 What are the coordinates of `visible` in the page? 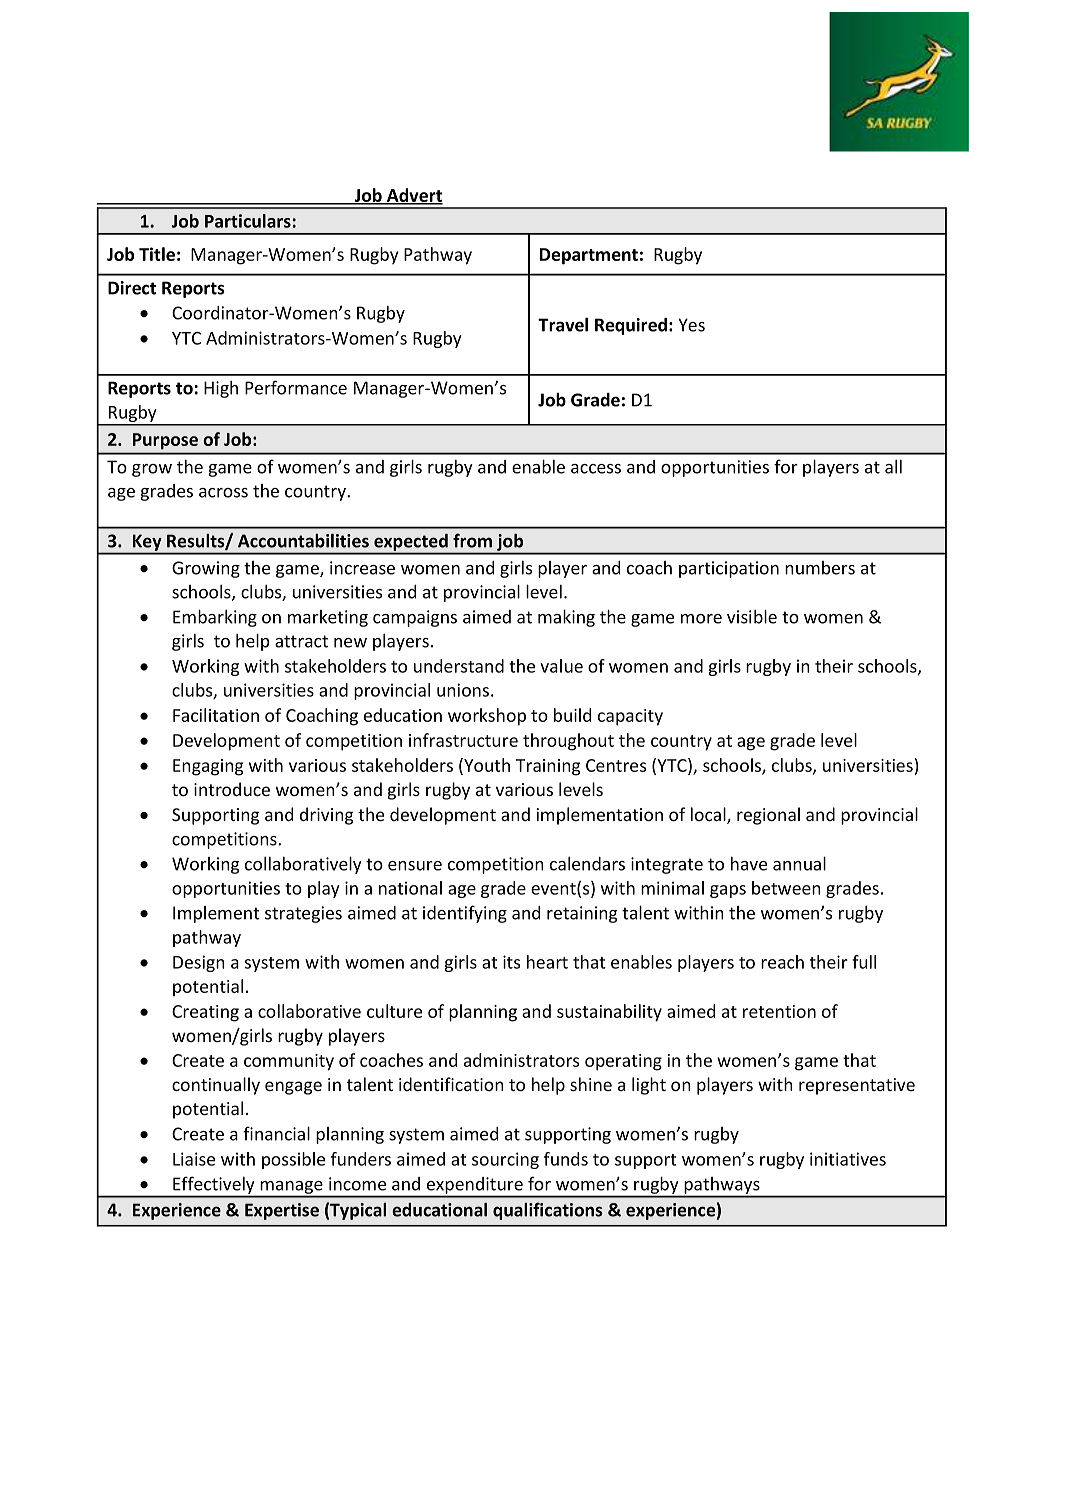 It's located at (752, 616).
